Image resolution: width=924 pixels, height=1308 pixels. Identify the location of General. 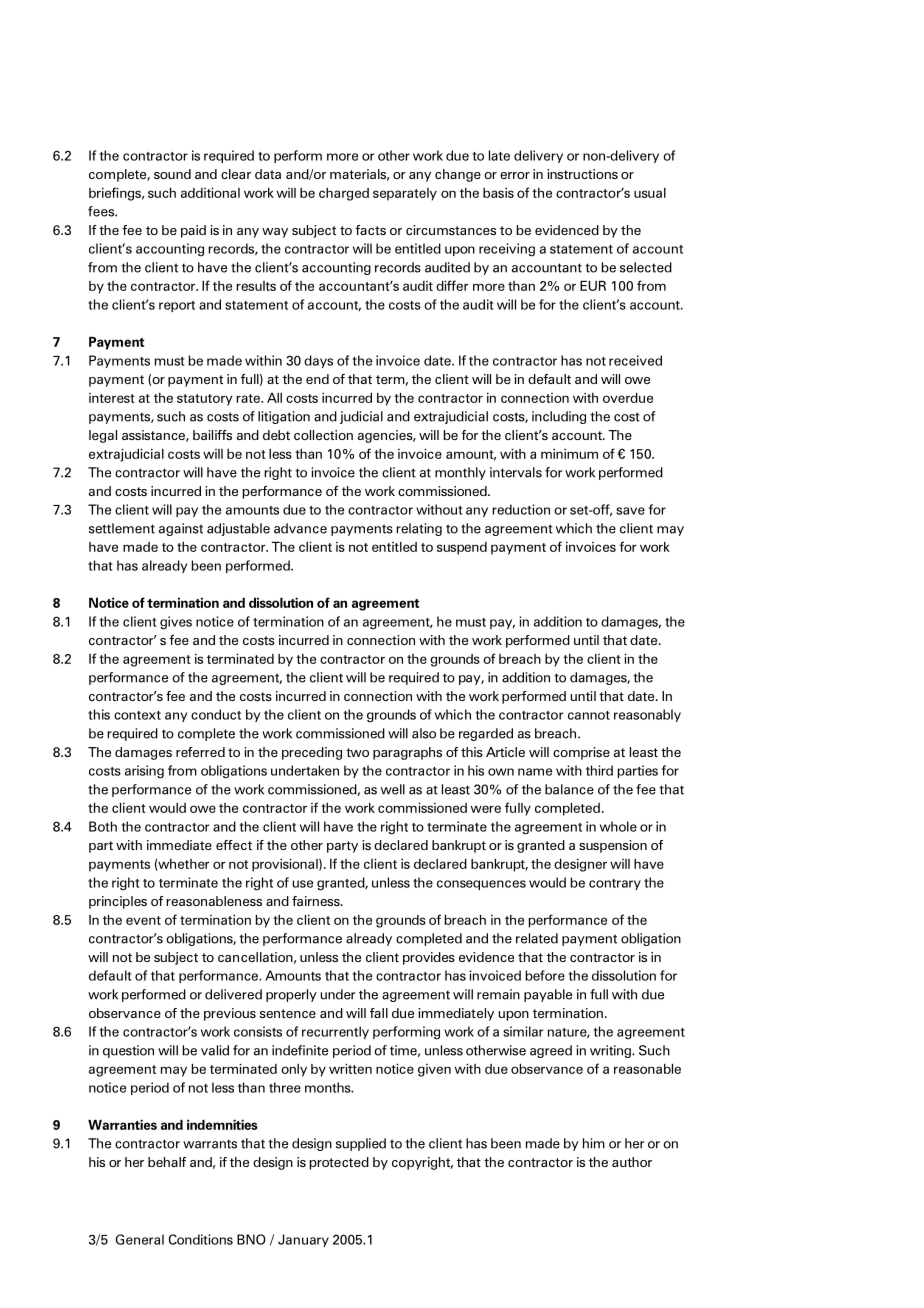
(139, 1239).
